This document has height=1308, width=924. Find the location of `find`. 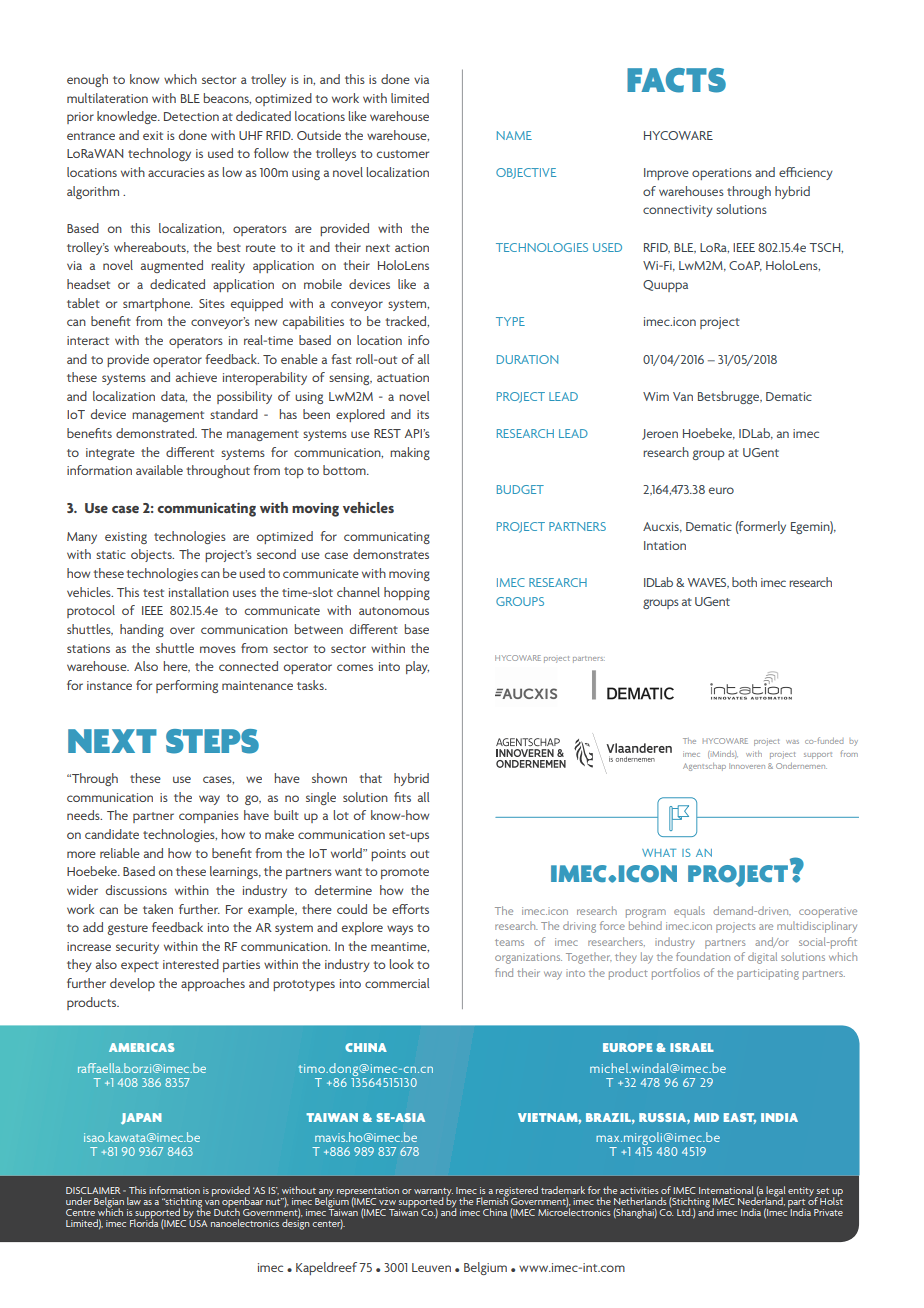

find is located at coordinates (504, 972).
